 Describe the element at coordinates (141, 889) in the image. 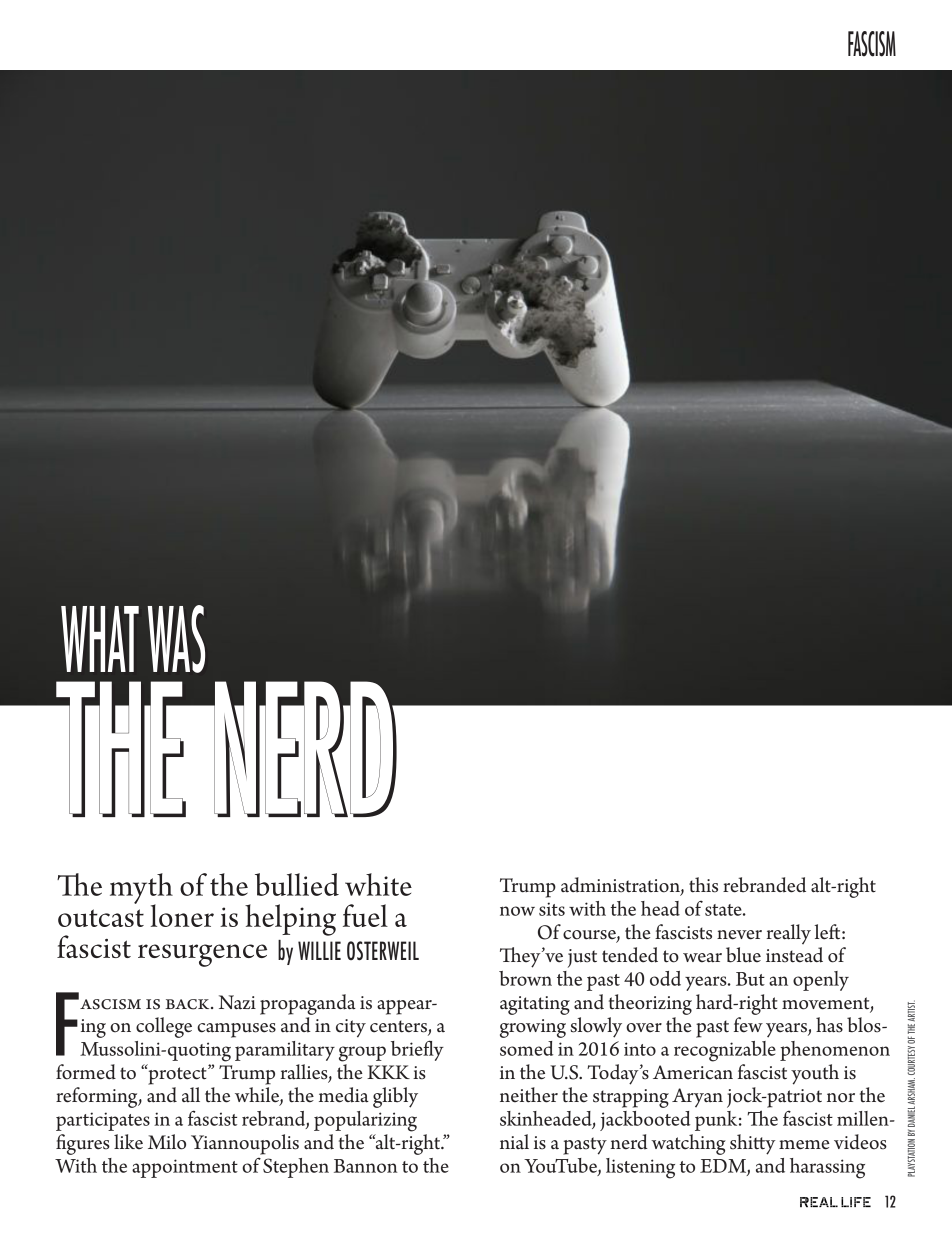

I see `myth` at that location.
